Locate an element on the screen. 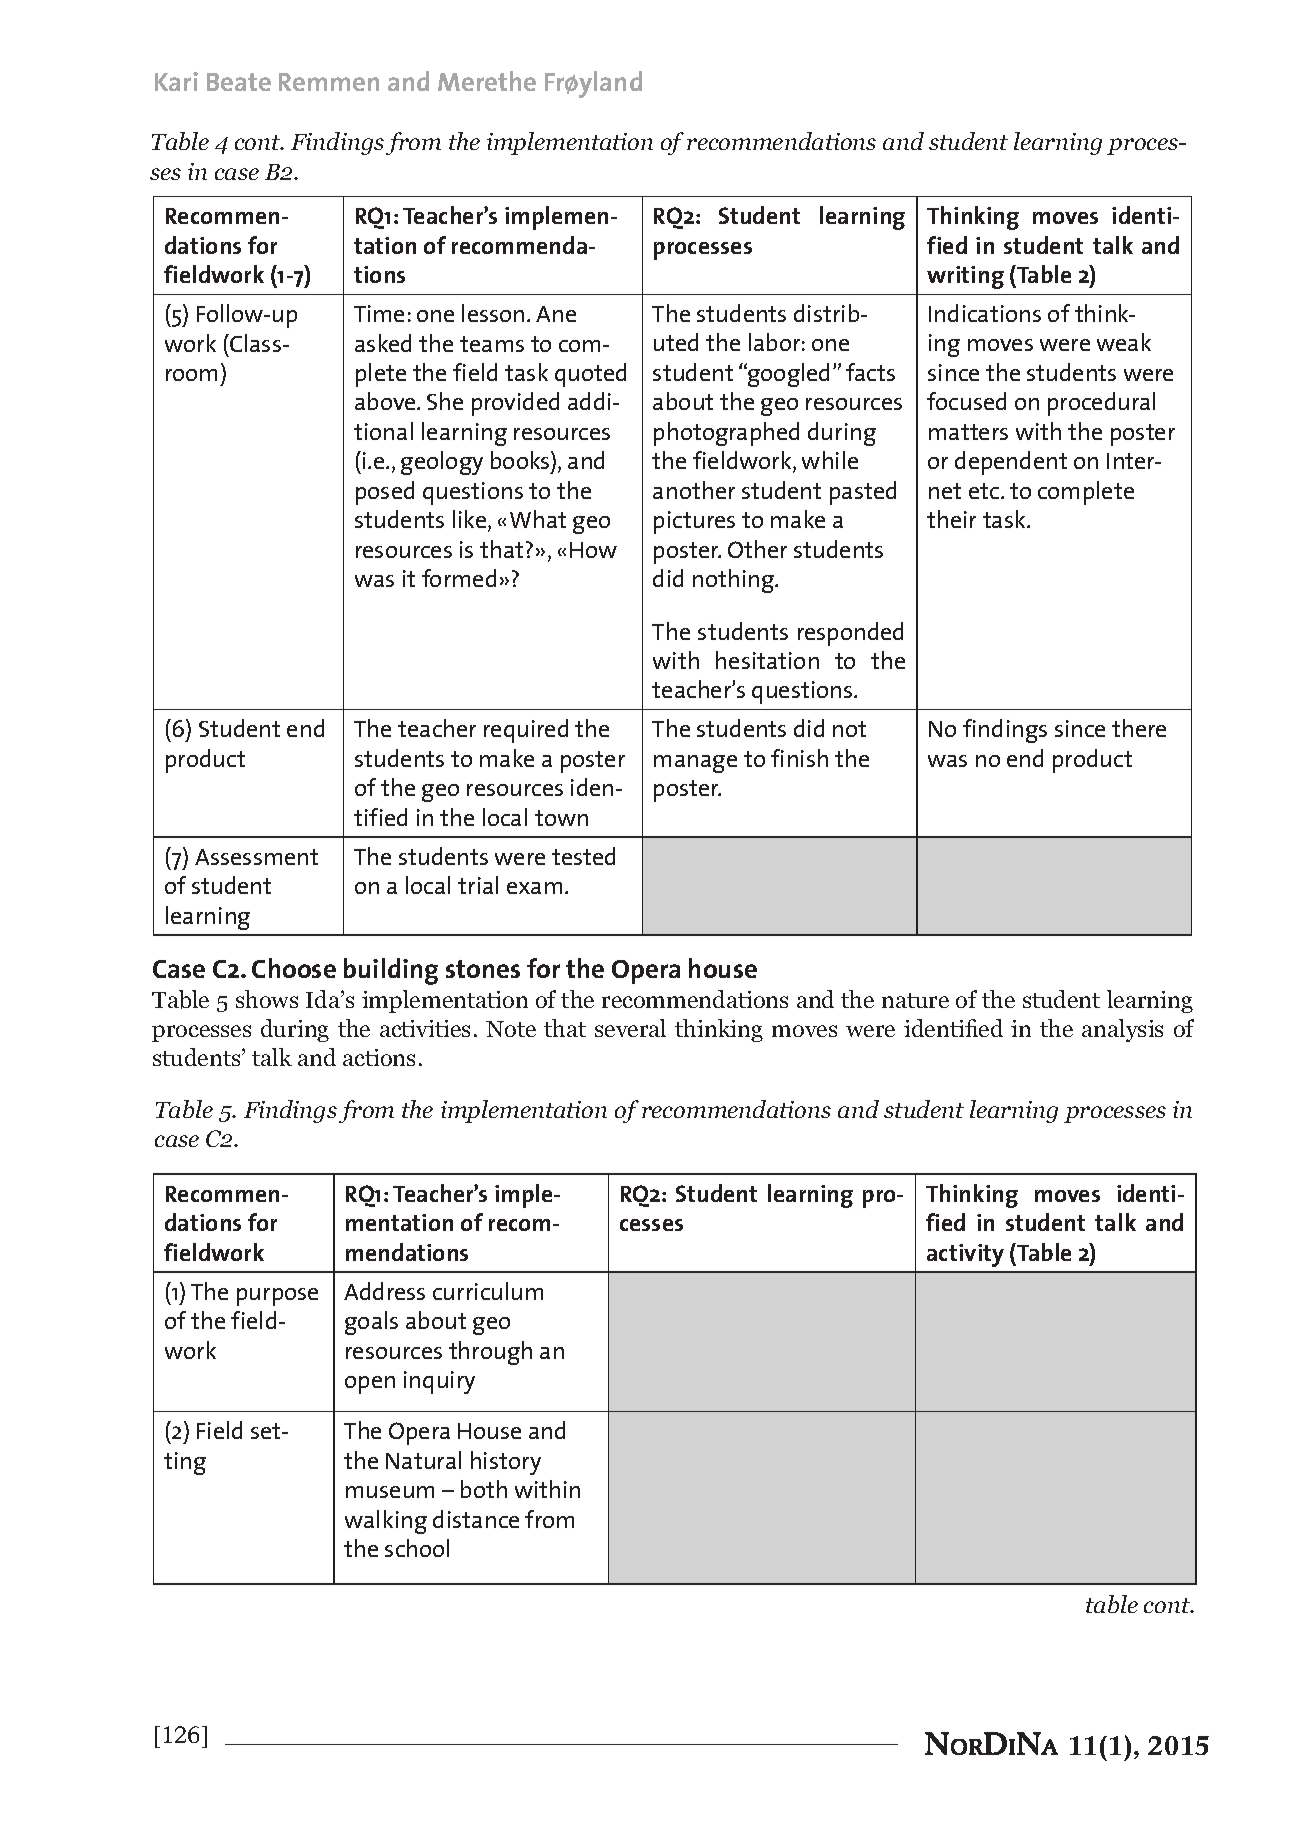  Kari is located at coordinates (176, 81).
